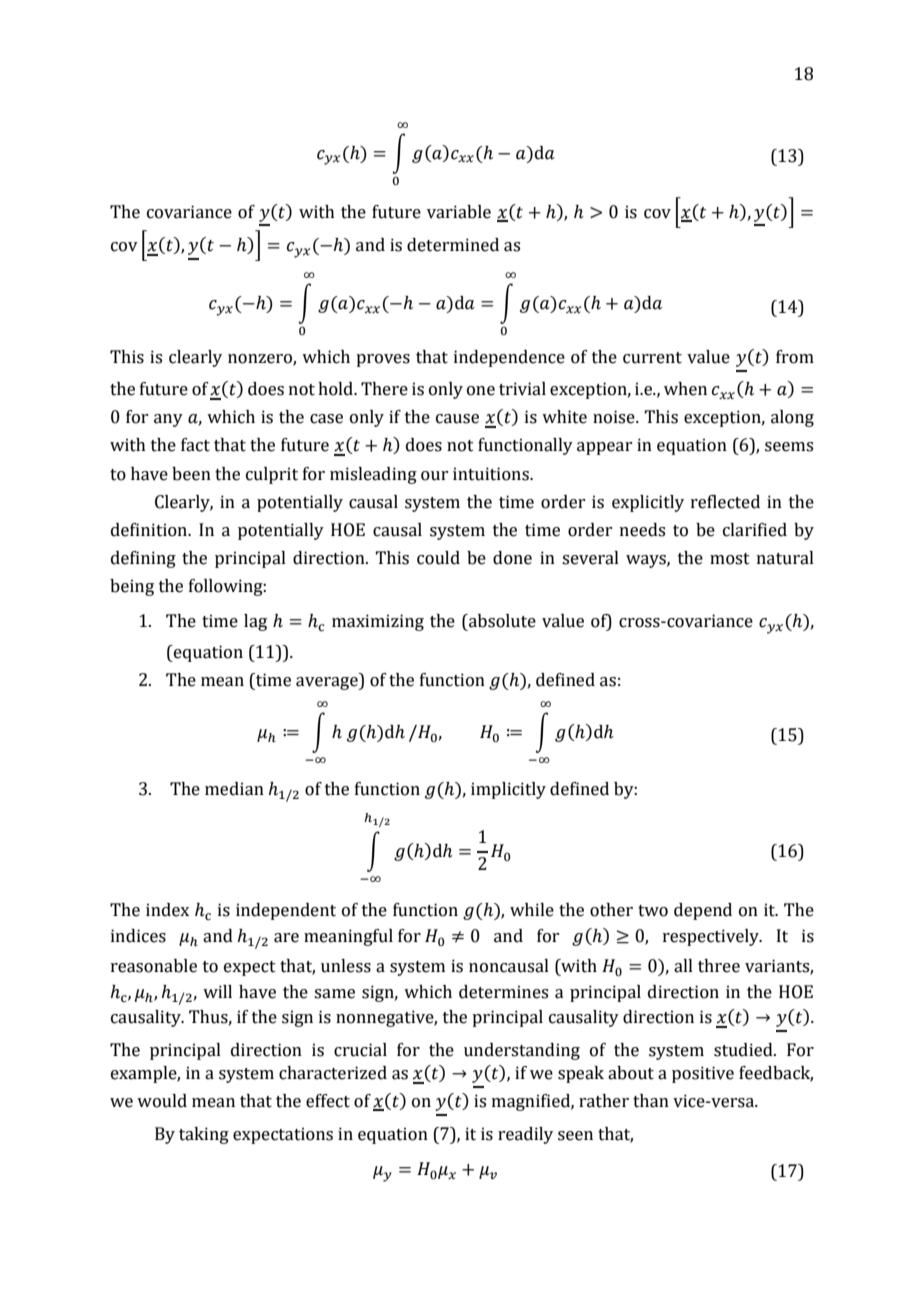 The width and height of the page is (924, 1308). I want to click on current, so click(652, 358).
